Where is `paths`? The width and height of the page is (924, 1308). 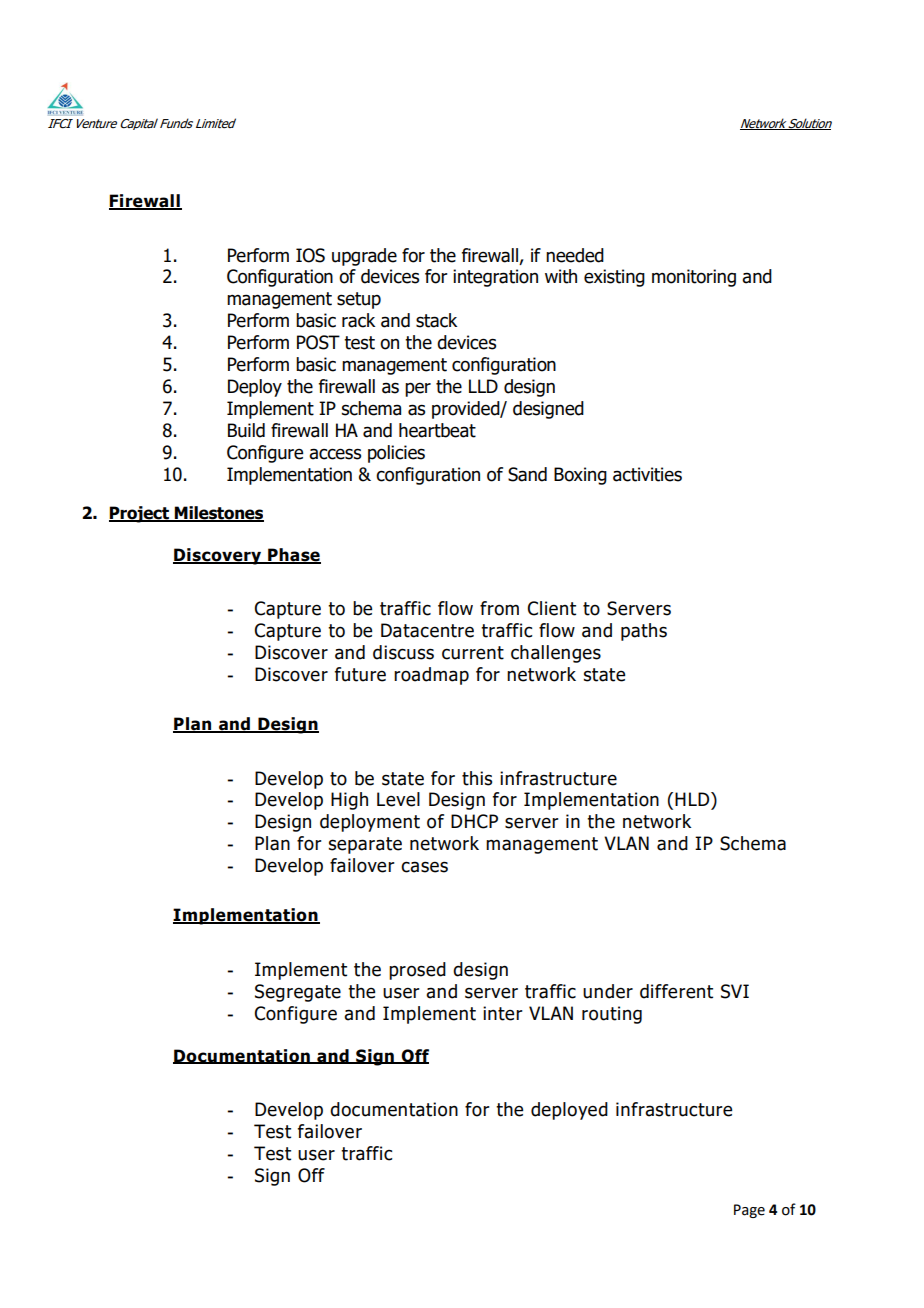 paths is located at coordinates (644, 632).
